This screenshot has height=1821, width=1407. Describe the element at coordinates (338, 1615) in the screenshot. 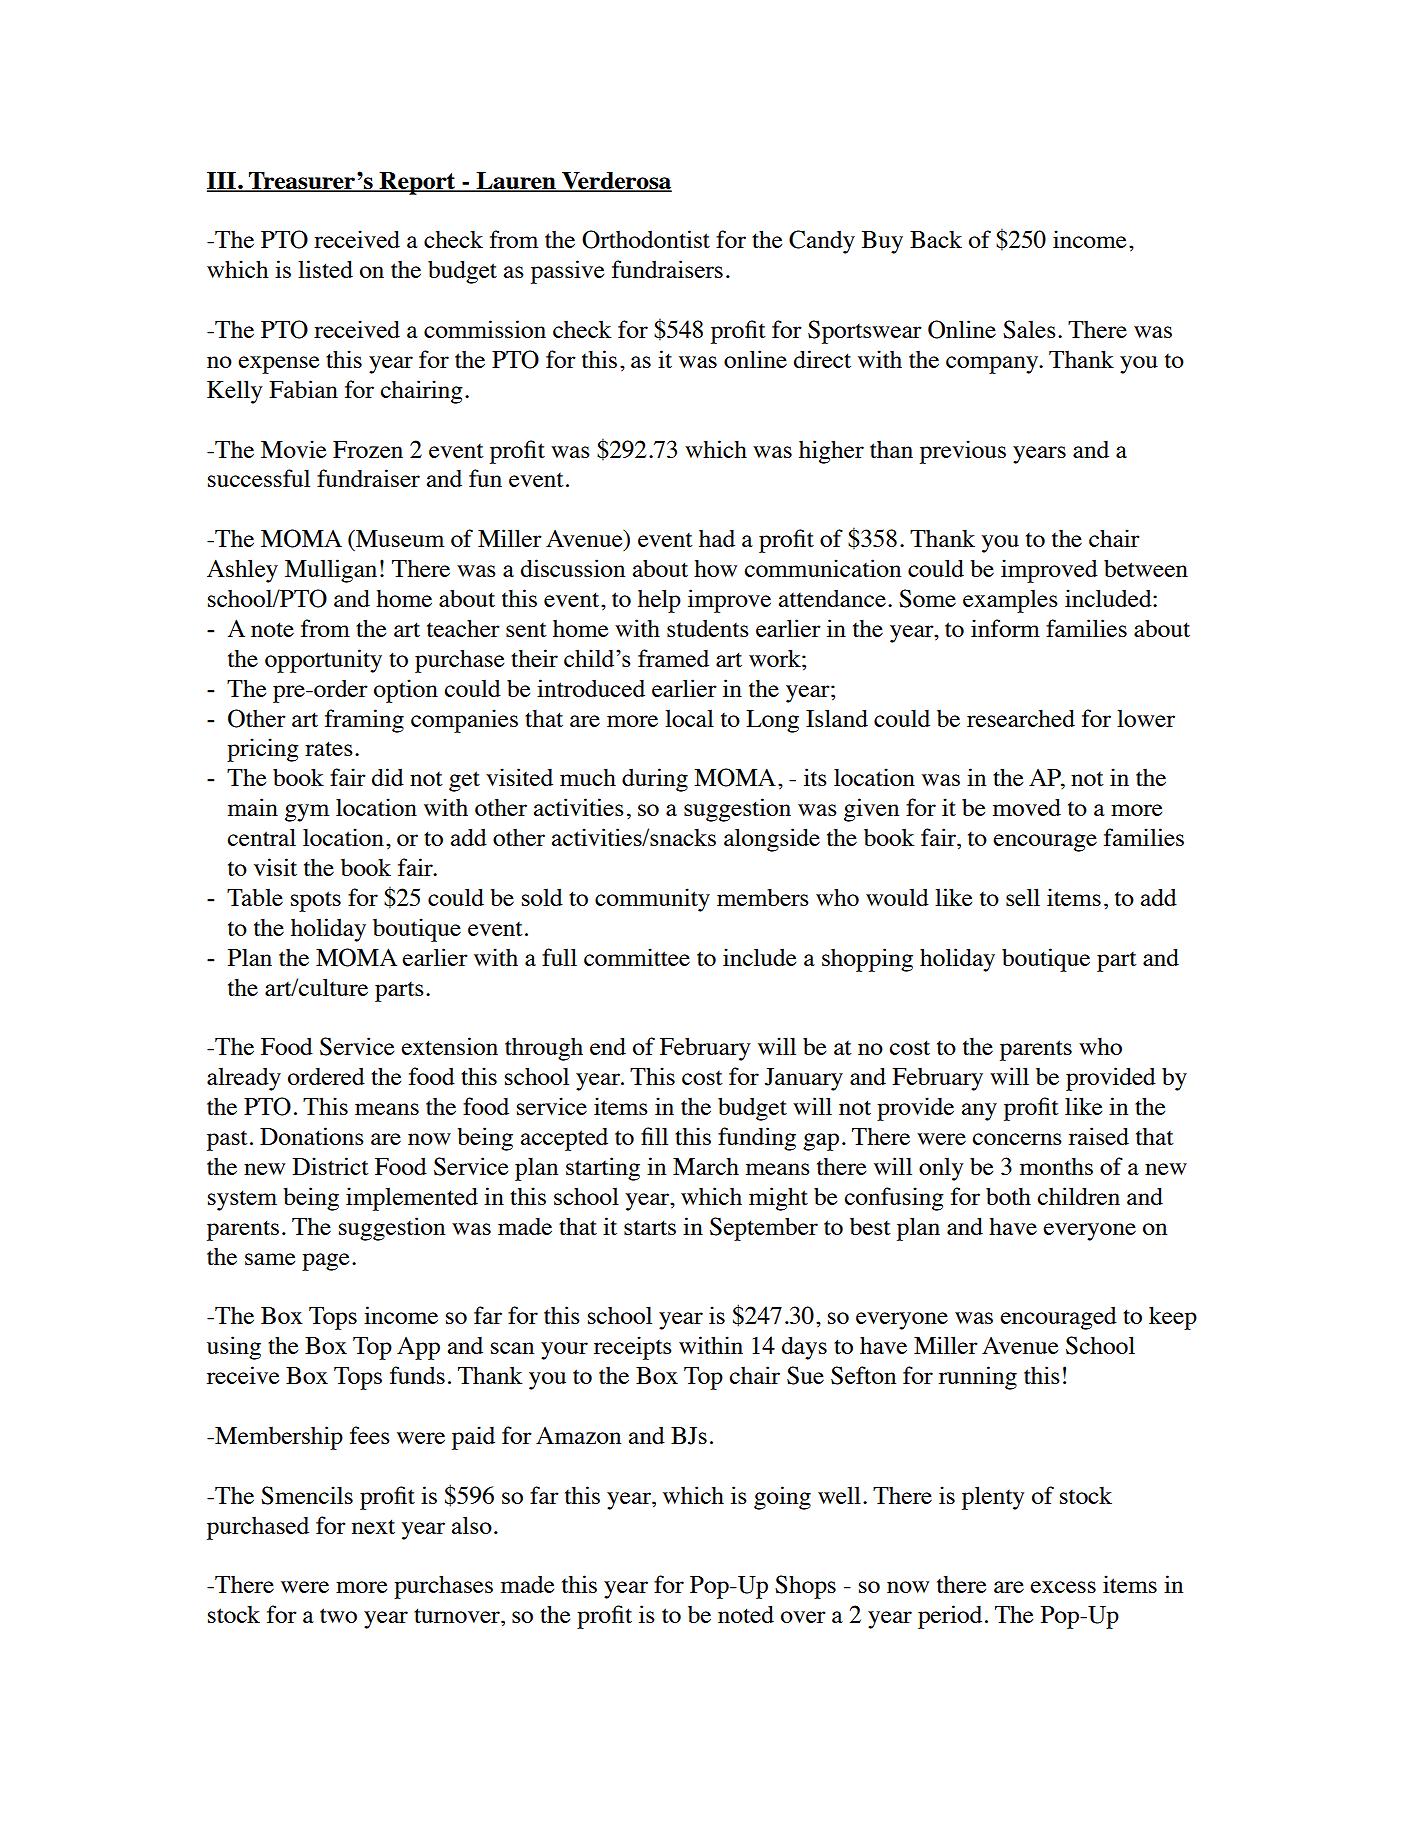

I see `two` at that location.
